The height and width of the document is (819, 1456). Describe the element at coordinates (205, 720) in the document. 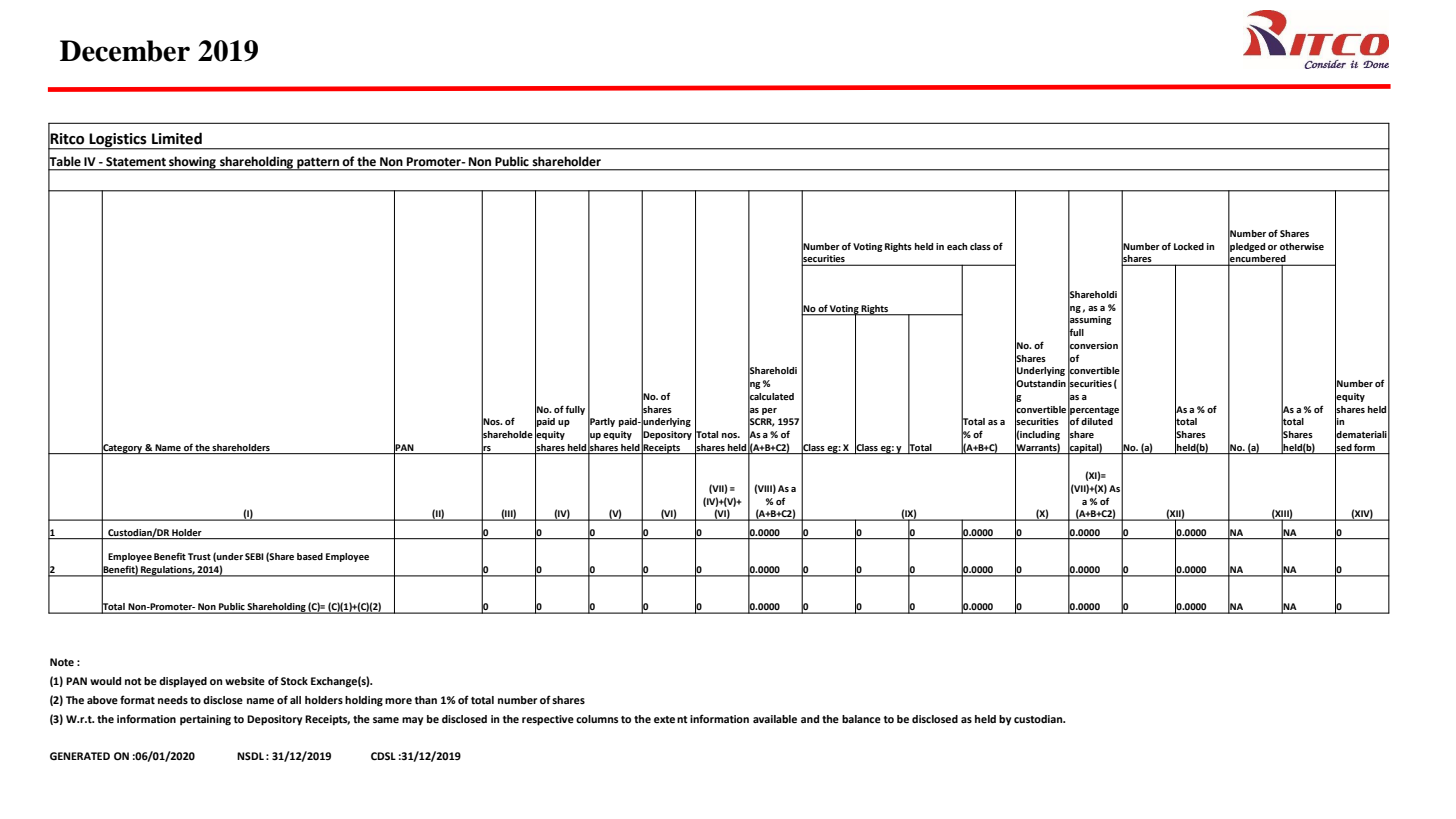

I see `pertaining` at that location.
